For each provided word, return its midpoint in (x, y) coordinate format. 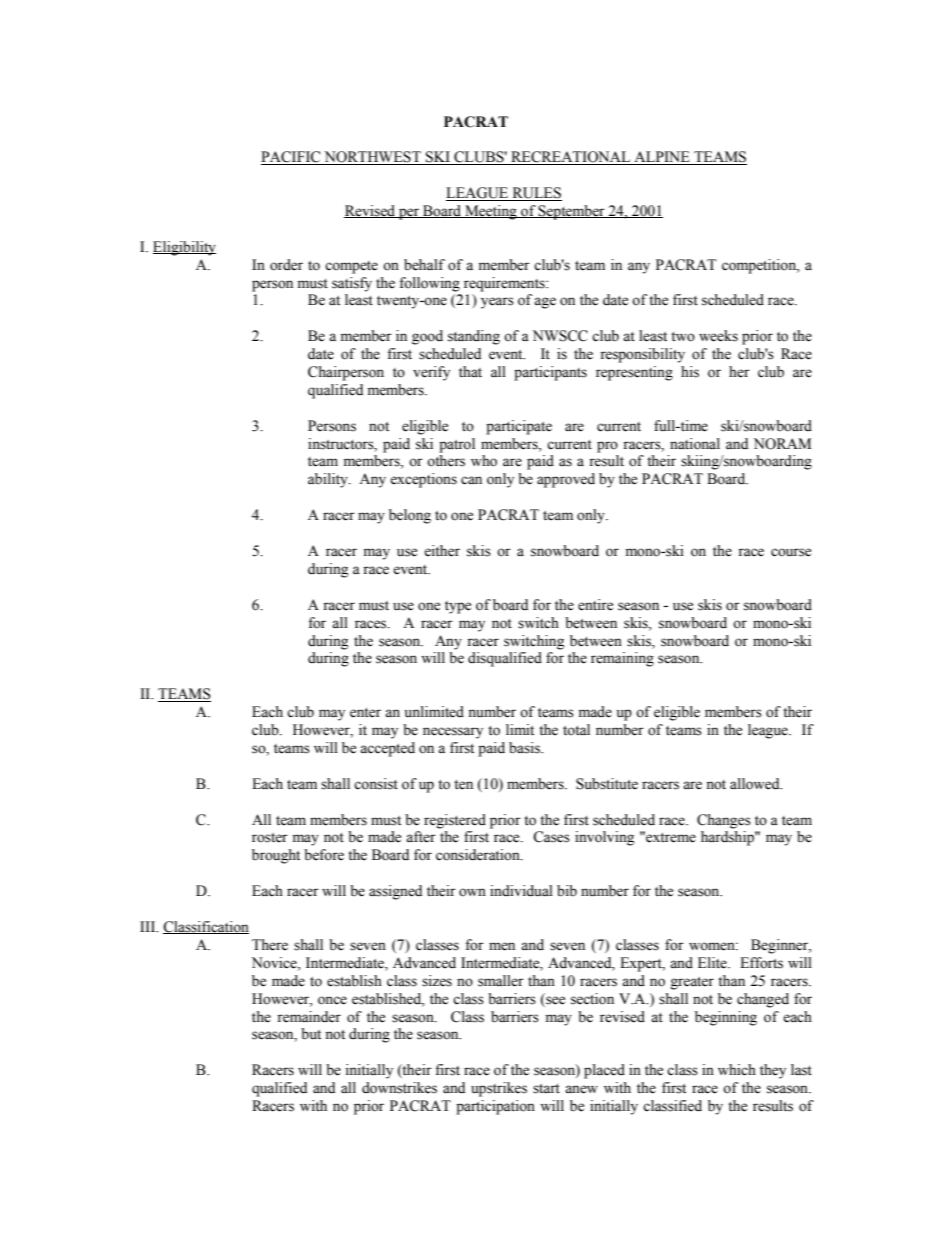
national (695, 444)
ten (463, 785)
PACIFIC (292, 158)
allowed (756, 784)
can (471, 480)
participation (495, 1107)
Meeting (491, 212)
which (737, 1070)
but (311, 1034)
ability (329, 480)
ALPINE (662, 158)
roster (270, 838)
